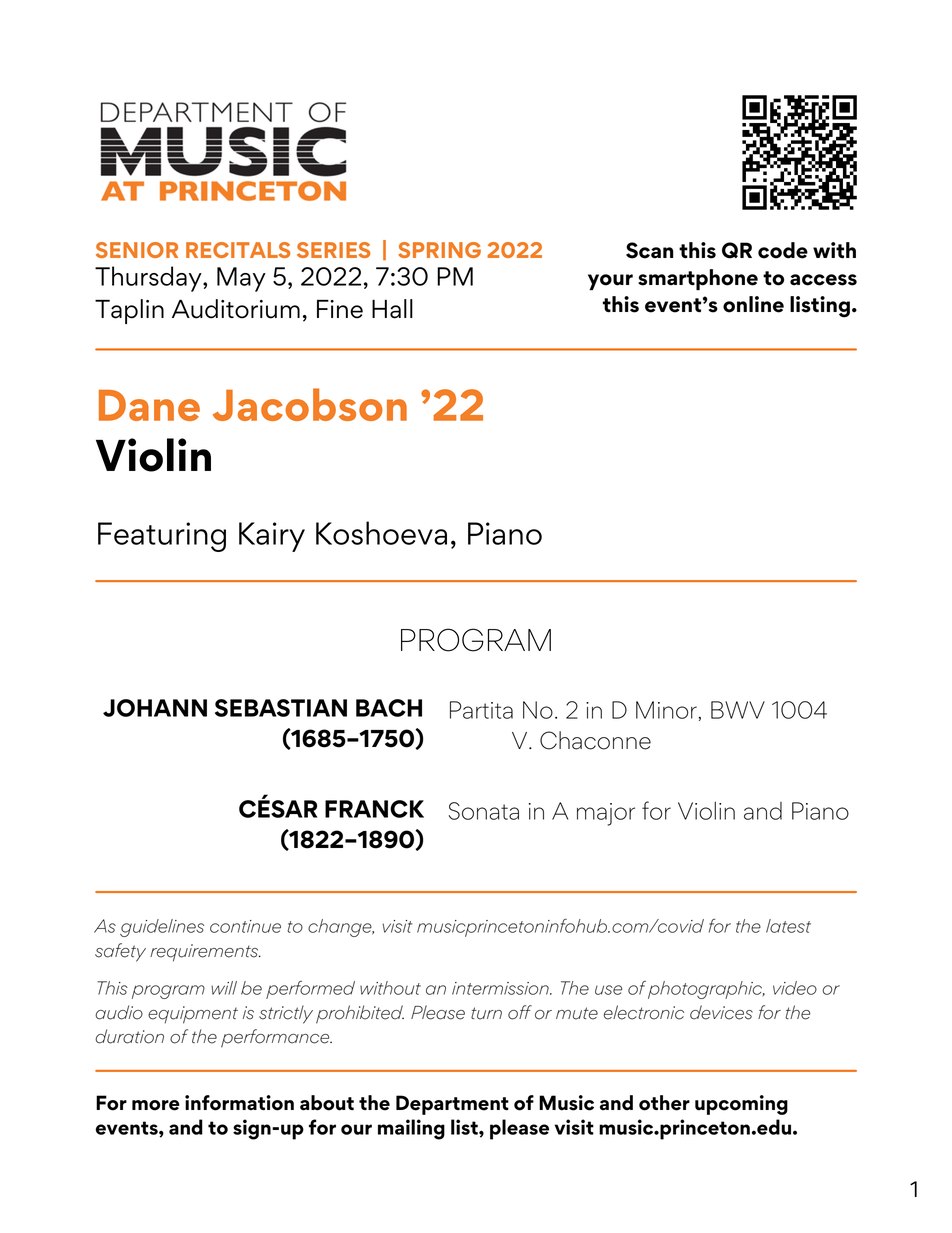 This screenshot has width=952, height=1233. I want to click on continue, so click(245, 926).
